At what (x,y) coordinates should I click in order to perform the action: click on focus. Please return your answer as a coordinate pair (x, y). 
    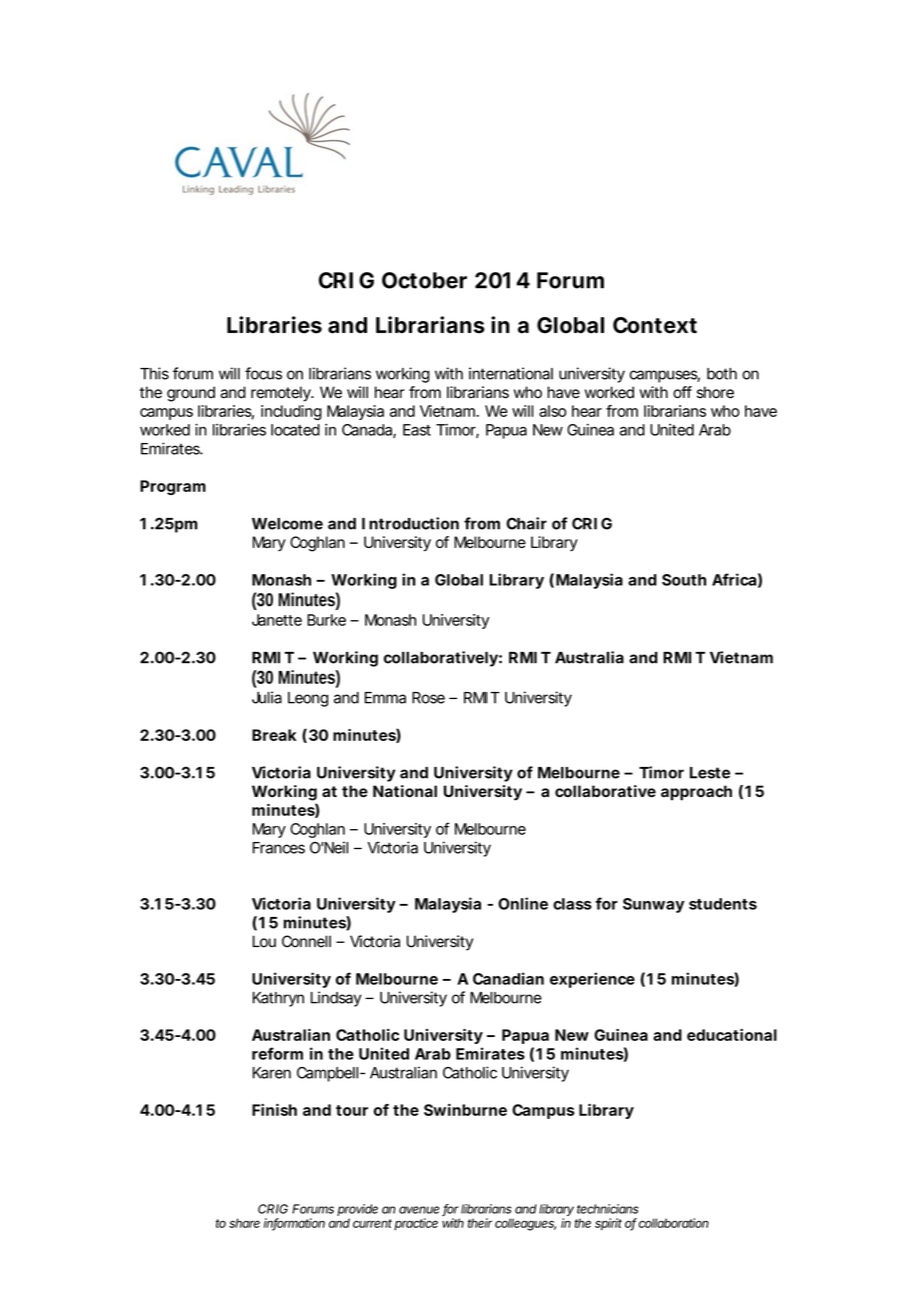
    Looking at the image, I should click on (263, 373).
